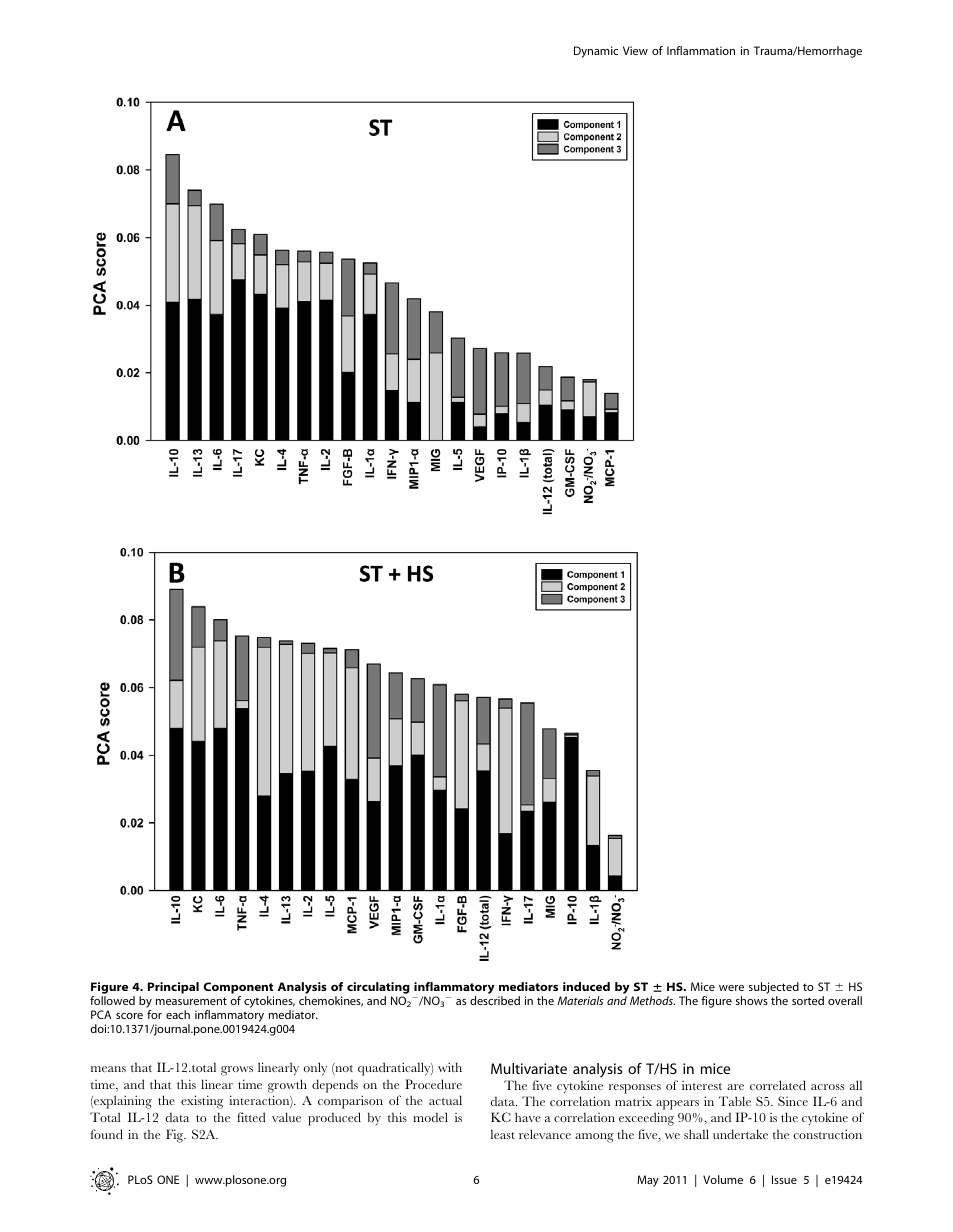 This screenshot has width=953, height=1232. I want to click on measurement, so click(191, 1001).
